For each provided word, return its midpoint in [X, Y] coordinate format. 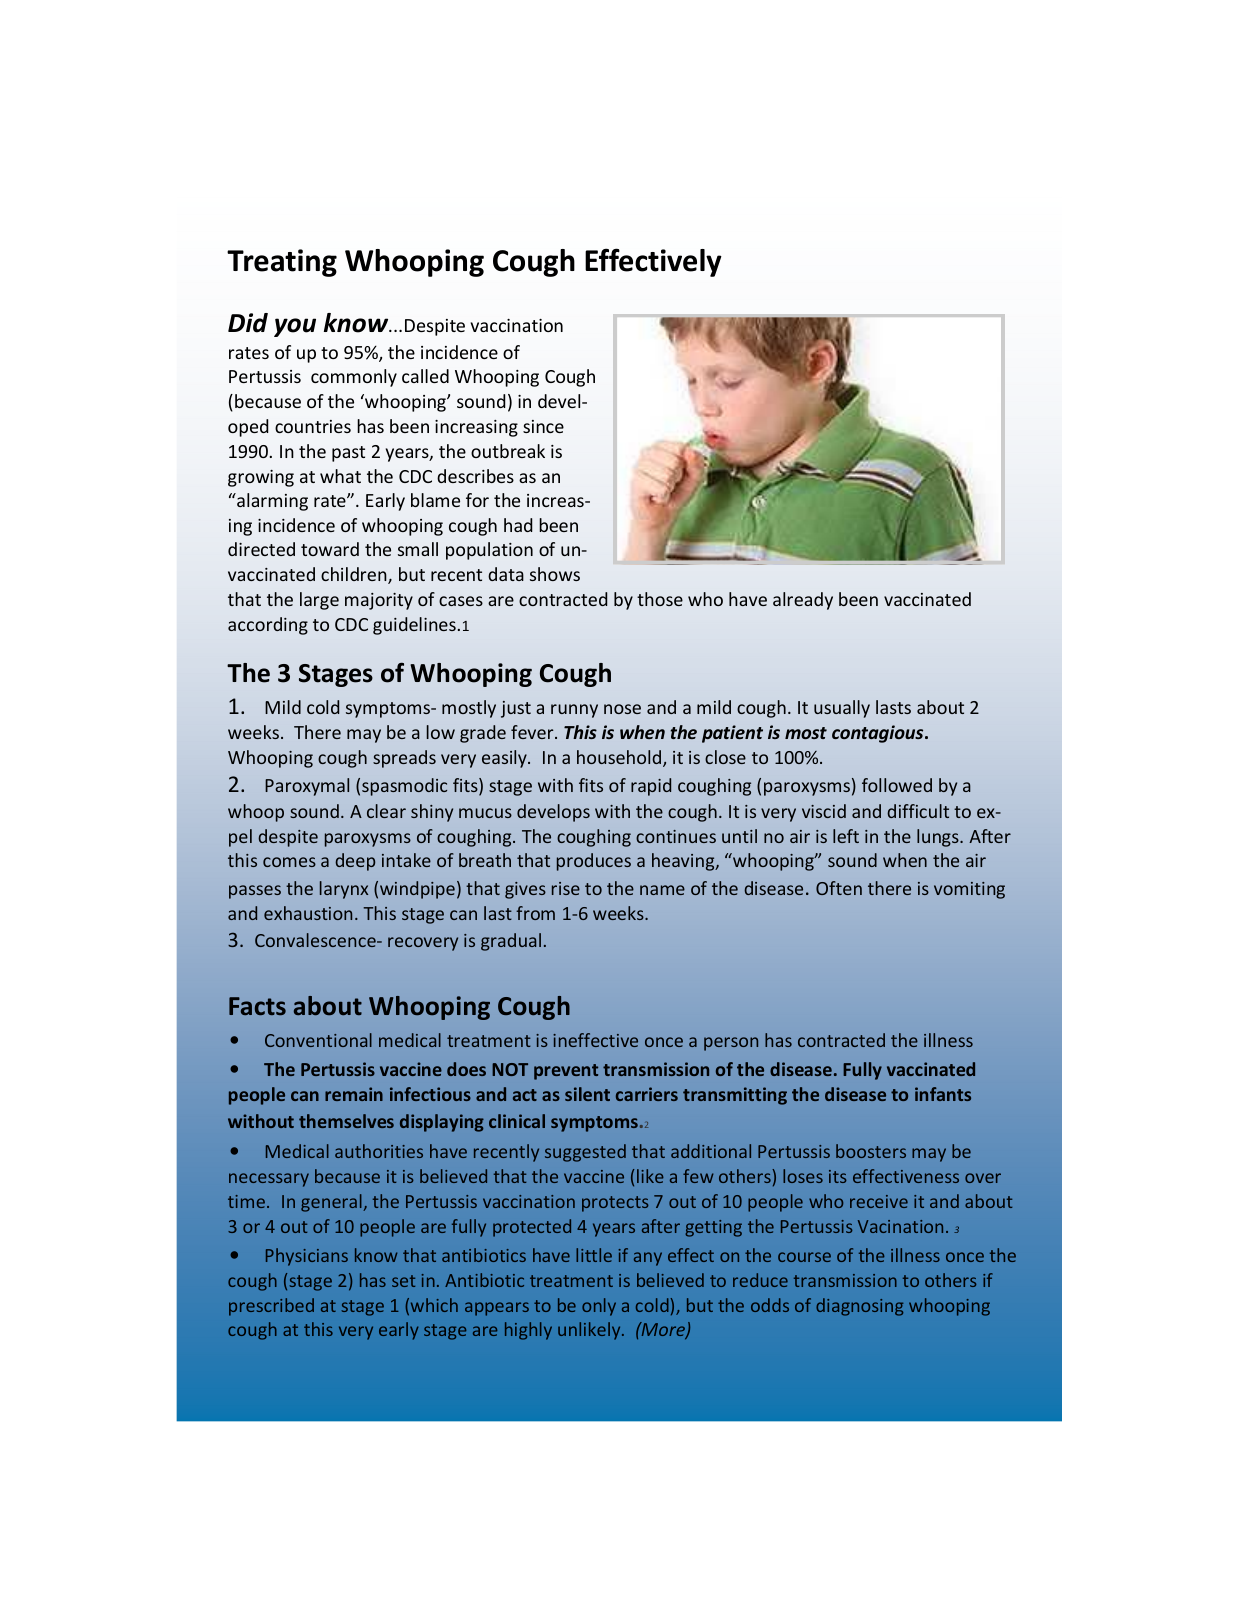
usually [842, 709]
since [543, 426]
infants [943, 1094]
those [660, 599]
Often [839, 888]
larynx [344, 890]
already [803, 601]
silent [587, 1094]
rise [566, 888]
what [340, 476]
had [518, 525]
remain [354, 1094]
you [295, 327]
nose [622, 709]
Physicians [307, 1257]
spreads [404, 759]
